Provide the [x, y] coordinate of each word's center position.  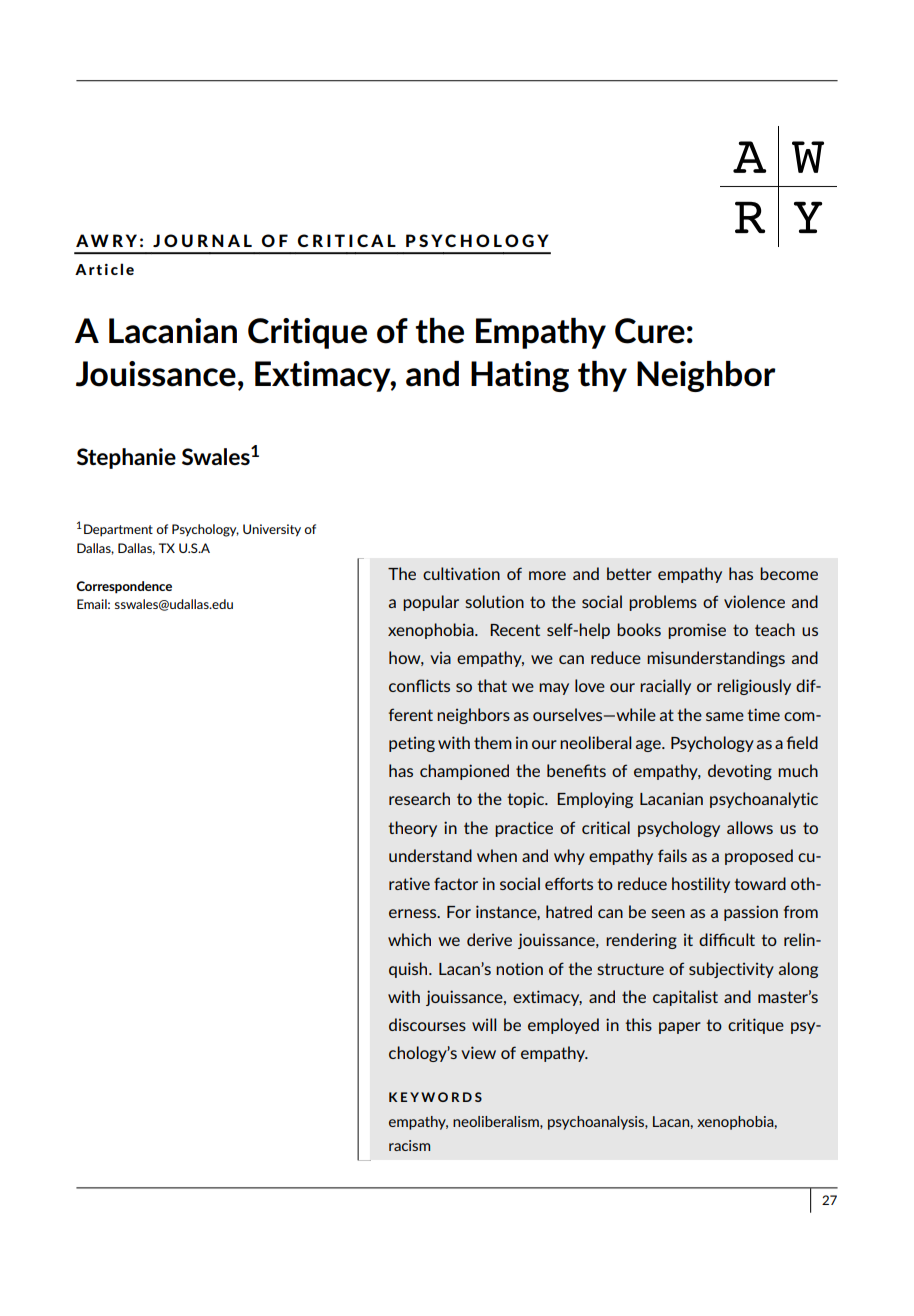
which [409, 939]
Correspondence [124, 587]
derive [489, 939]
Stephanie [126, 458]
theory [412, 829]
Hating [520, 376]
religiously [754, 687]
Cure [650, 331]
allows [750, 827]
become [789, 573]
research [419, 798]
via [440, 658]
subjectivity [731, 970]
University [272, 530]
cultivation [461, 573]
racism [409, 1145]
